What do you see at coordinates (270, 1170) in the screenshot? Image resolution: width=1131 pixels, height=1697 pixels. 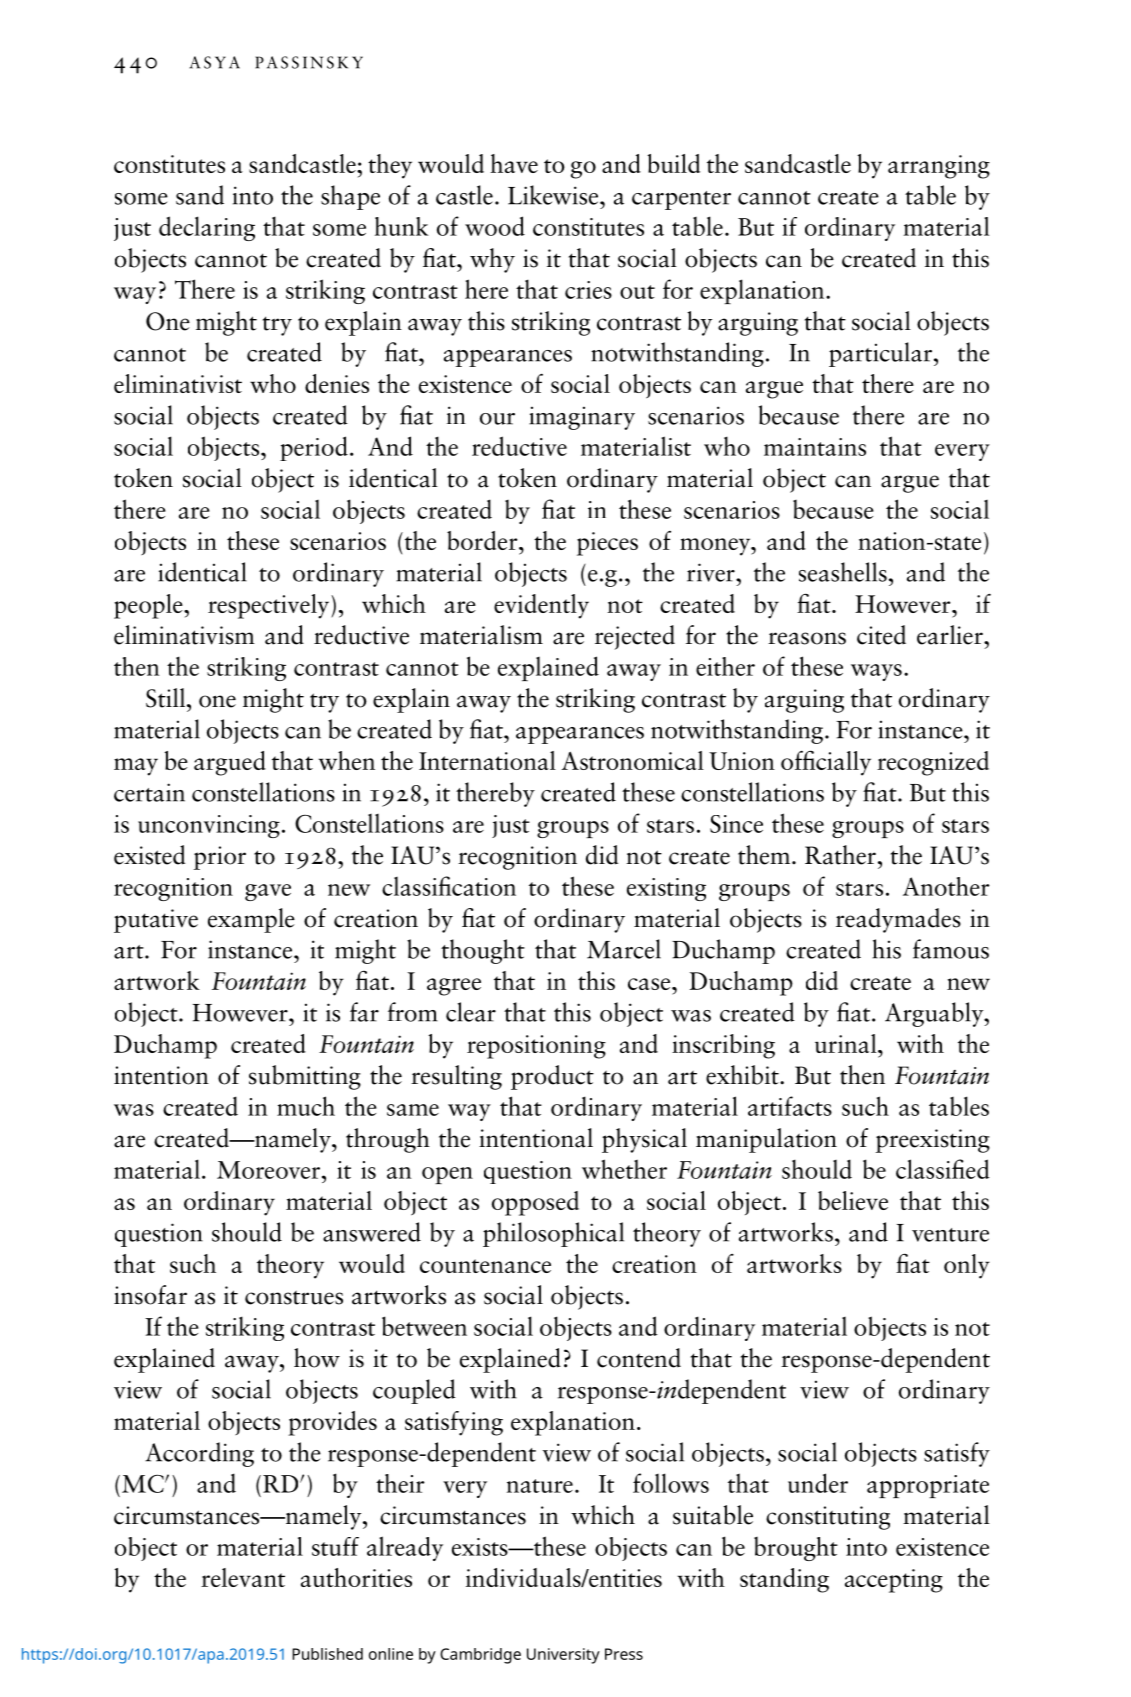 I see `Moreover` at bounding box center [270, 1170].
